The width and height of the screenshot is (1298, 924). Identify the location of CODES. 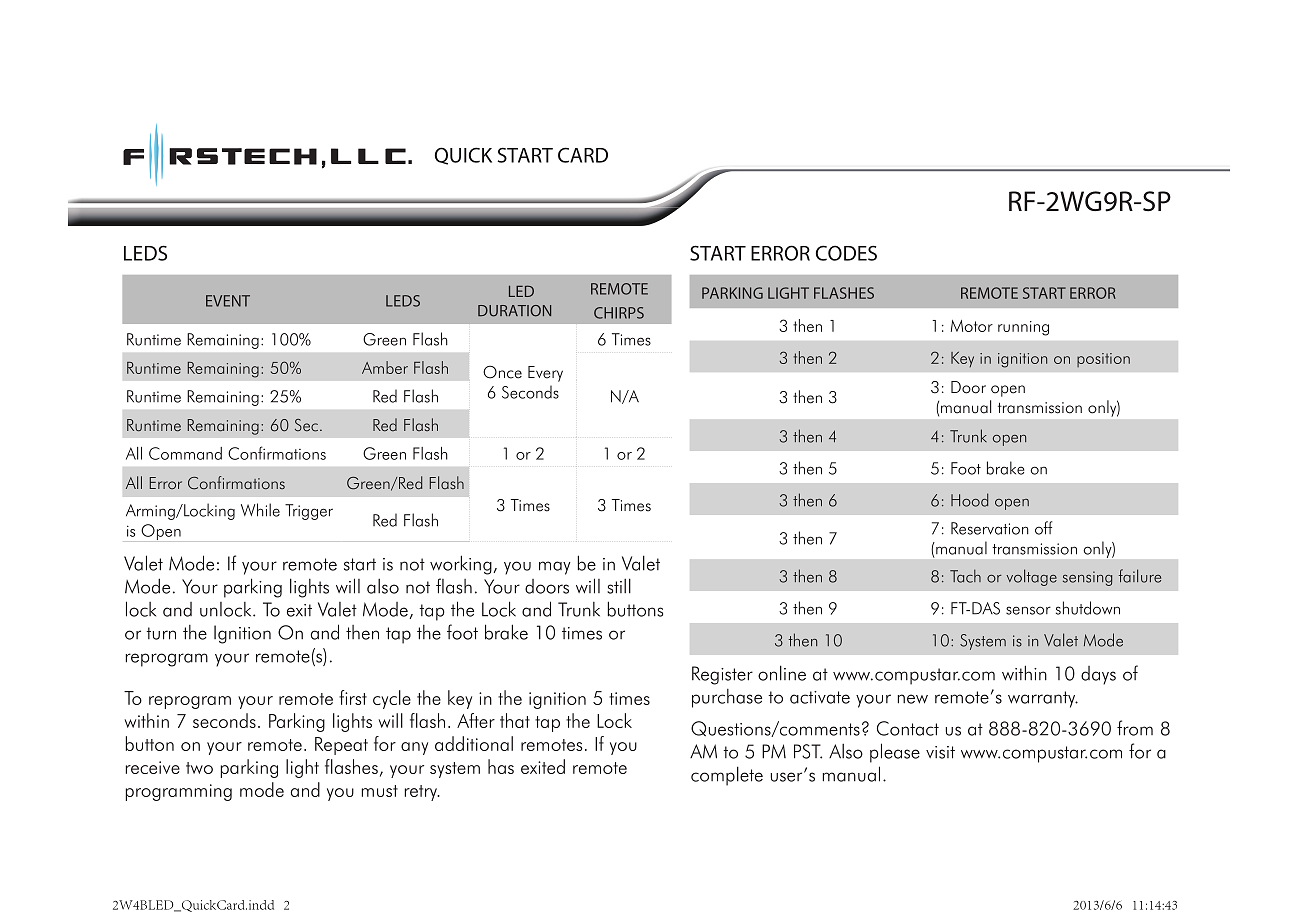
(846, 253).
